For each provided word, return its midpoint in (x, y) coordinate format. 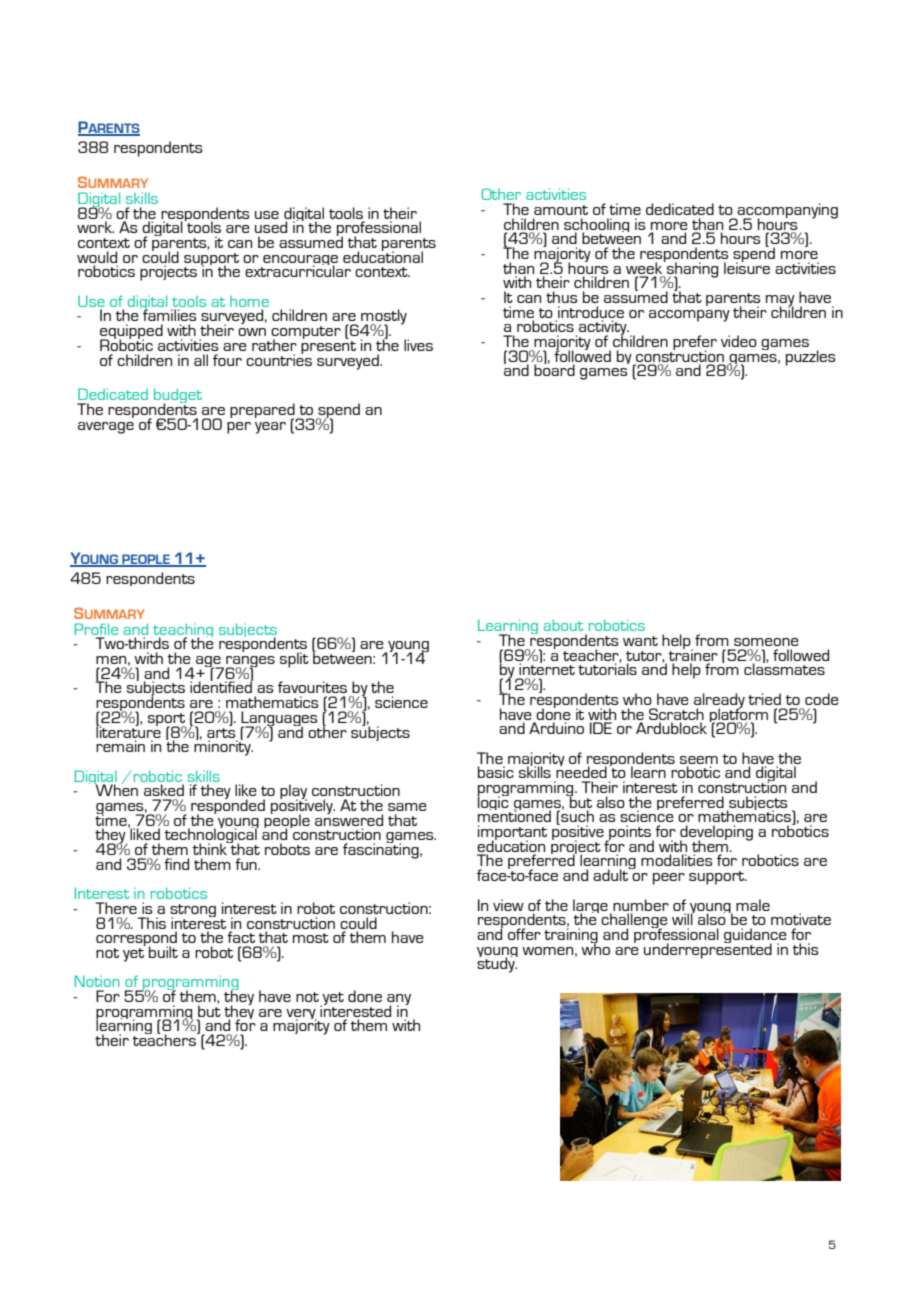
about (563, 625)
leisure (747, 267)
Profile (96, 629)
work (95, 227)
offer (524, 934)
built (163, 952)
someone (766, 642)
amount (561, 210)
